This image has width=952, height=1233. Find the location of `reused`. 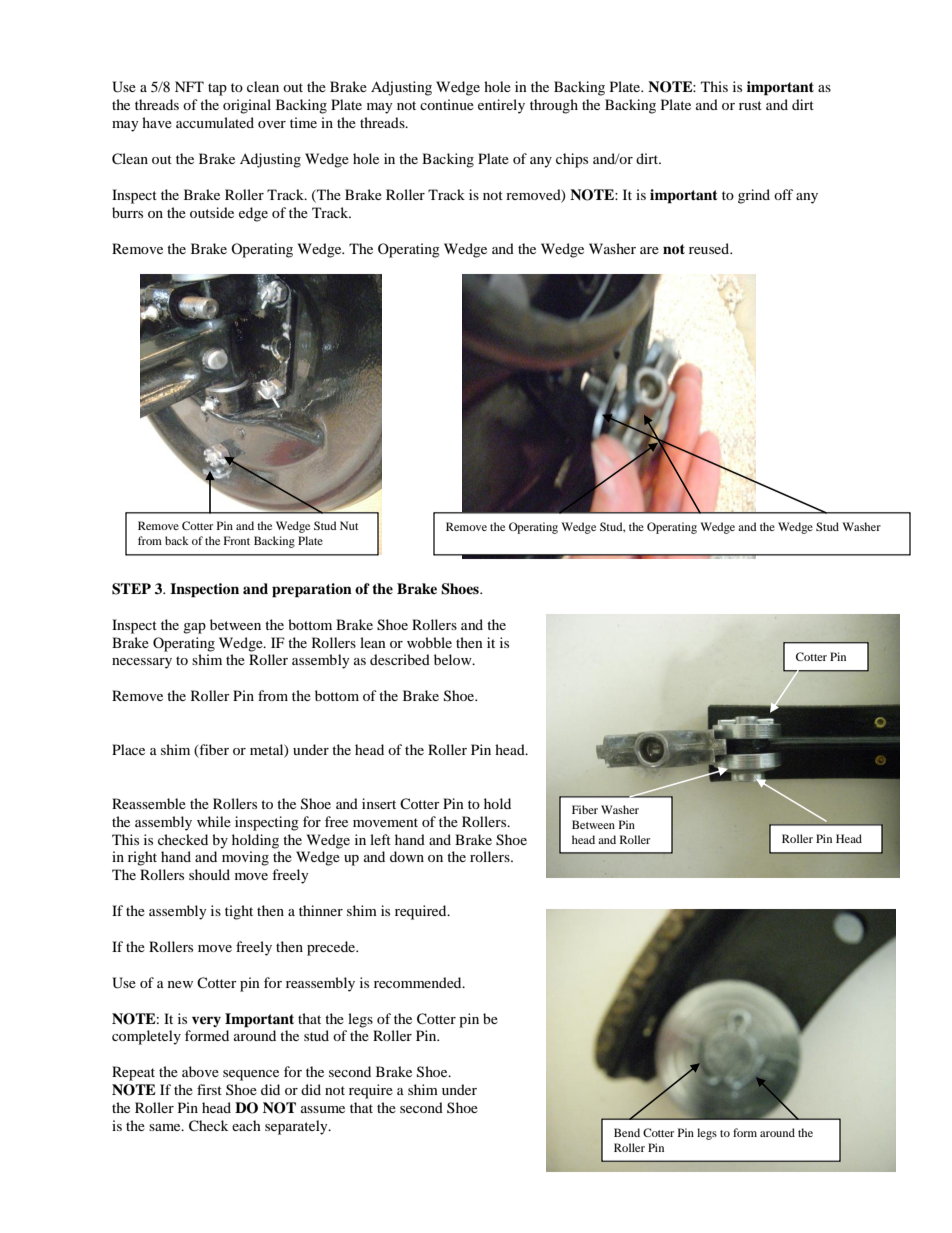

reused is located at coordinates (710, 248).
